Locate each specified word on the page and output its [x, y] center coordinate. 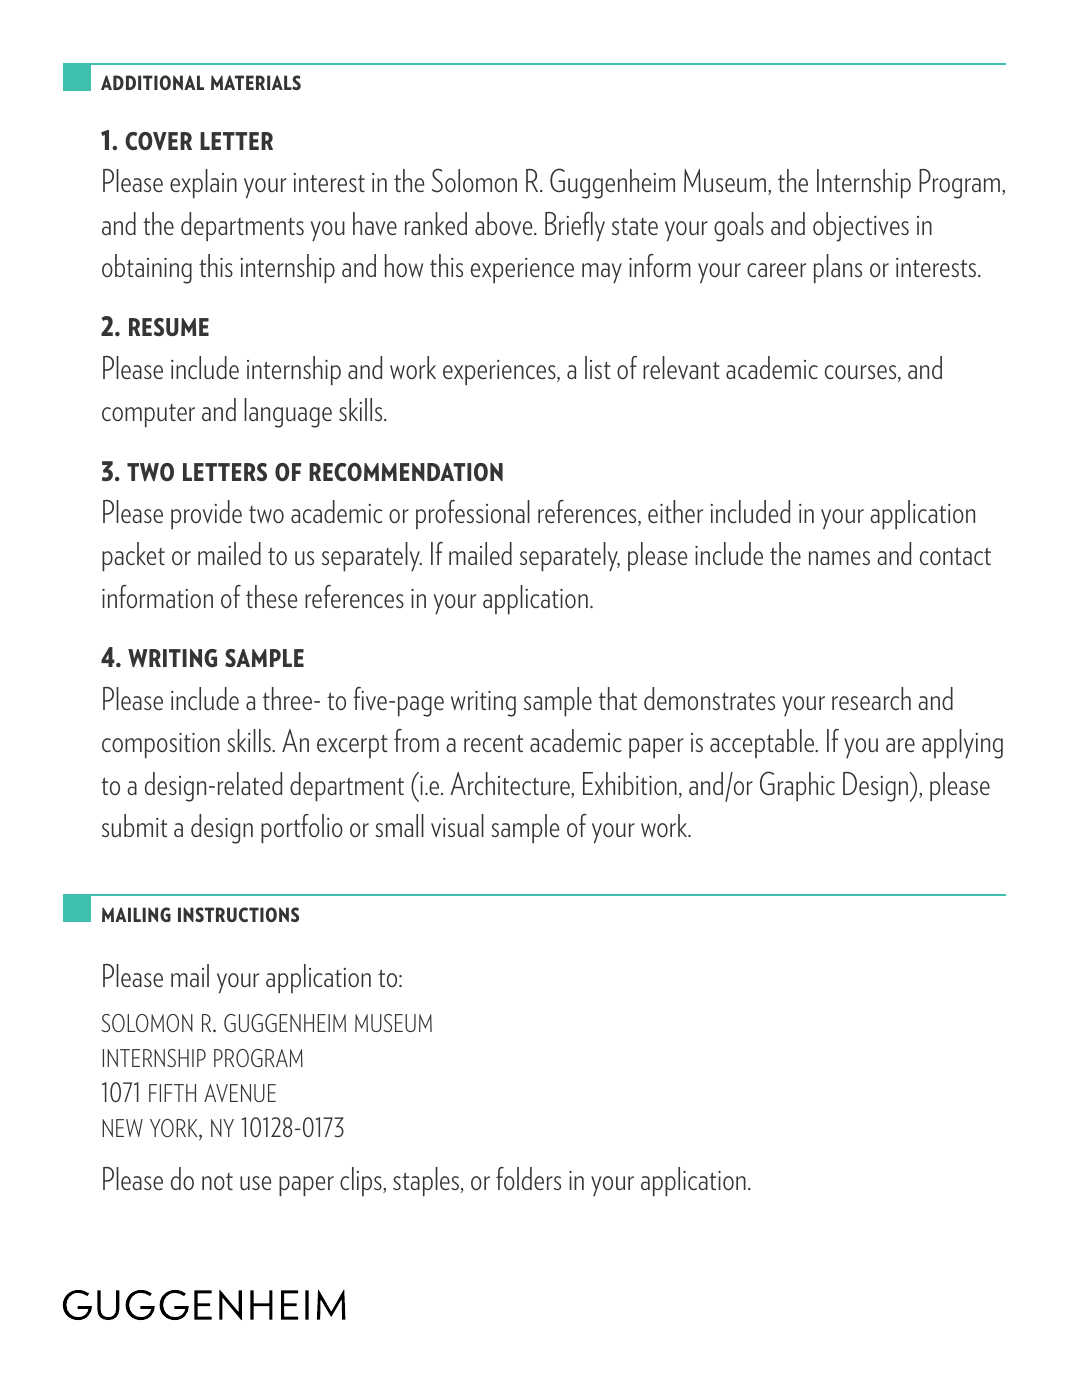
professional [473, 514]
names [839, 558]
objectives [861, 227]
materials [256, 82]
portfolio [302, 829]
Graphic [797, 786]
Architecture [511, 785]
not [217, 1182]
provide [206, 515]
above [505, 224]
